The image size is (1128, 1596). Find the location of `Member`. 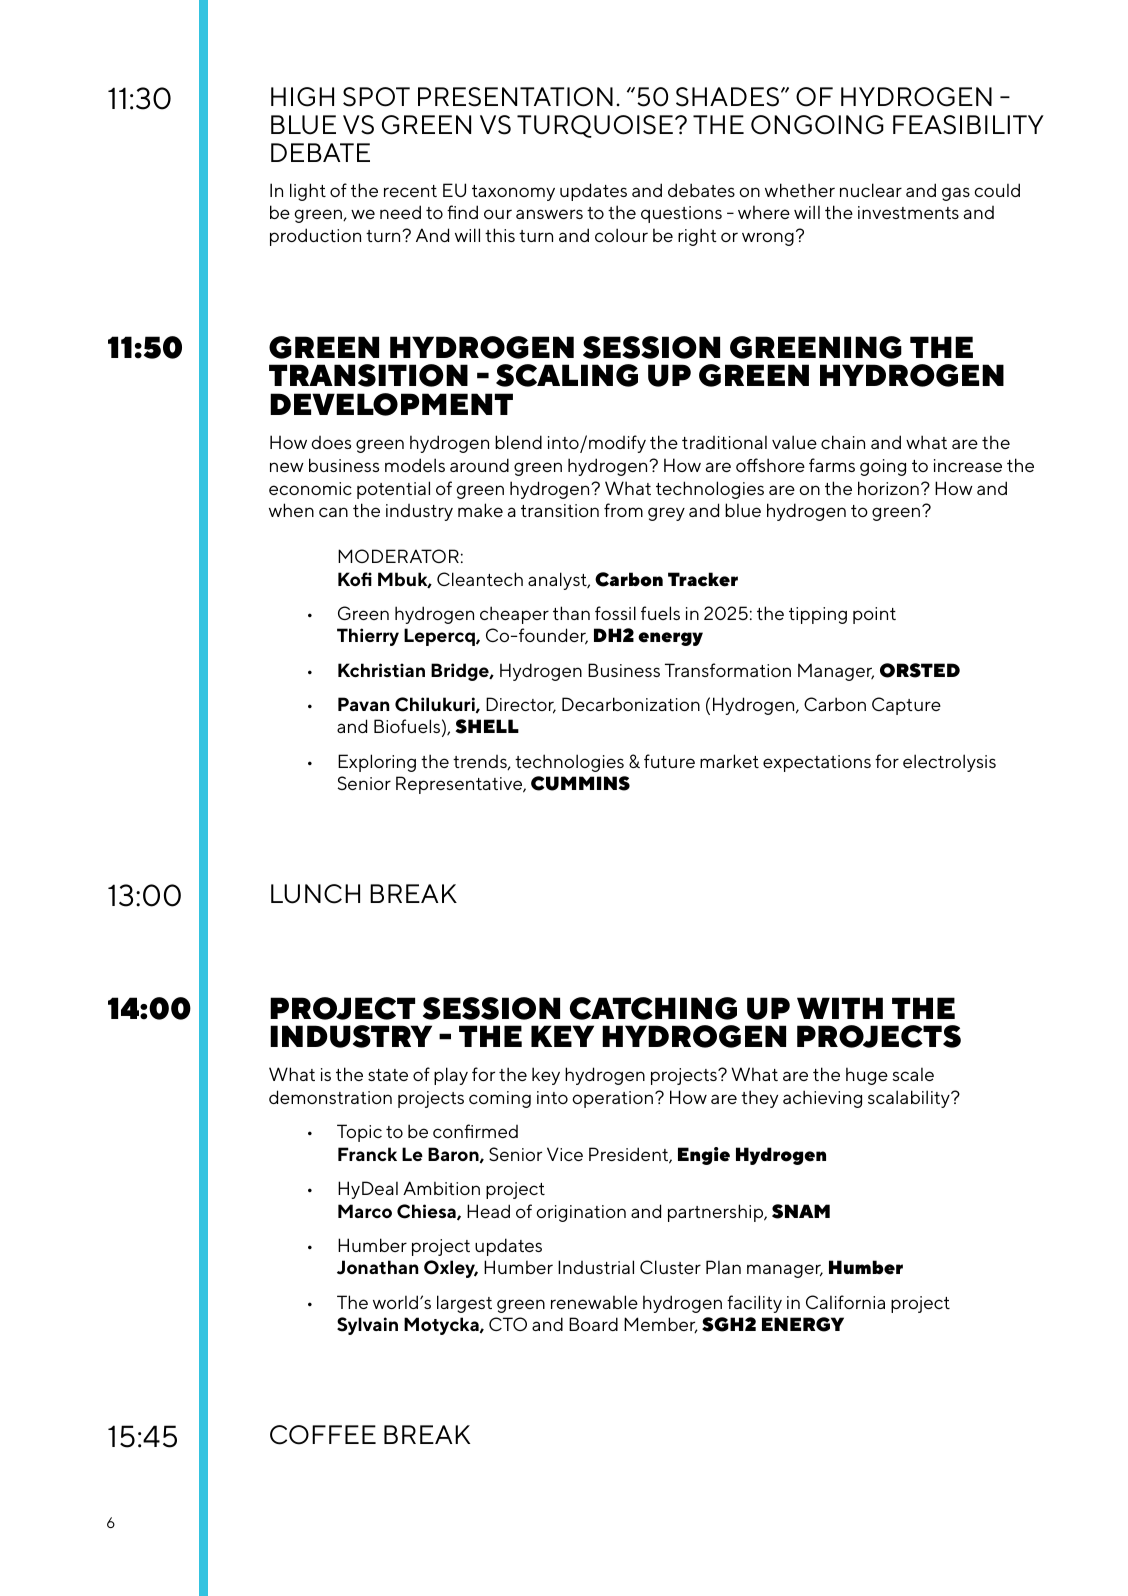

Member is located at coordinates (661, 1325).
